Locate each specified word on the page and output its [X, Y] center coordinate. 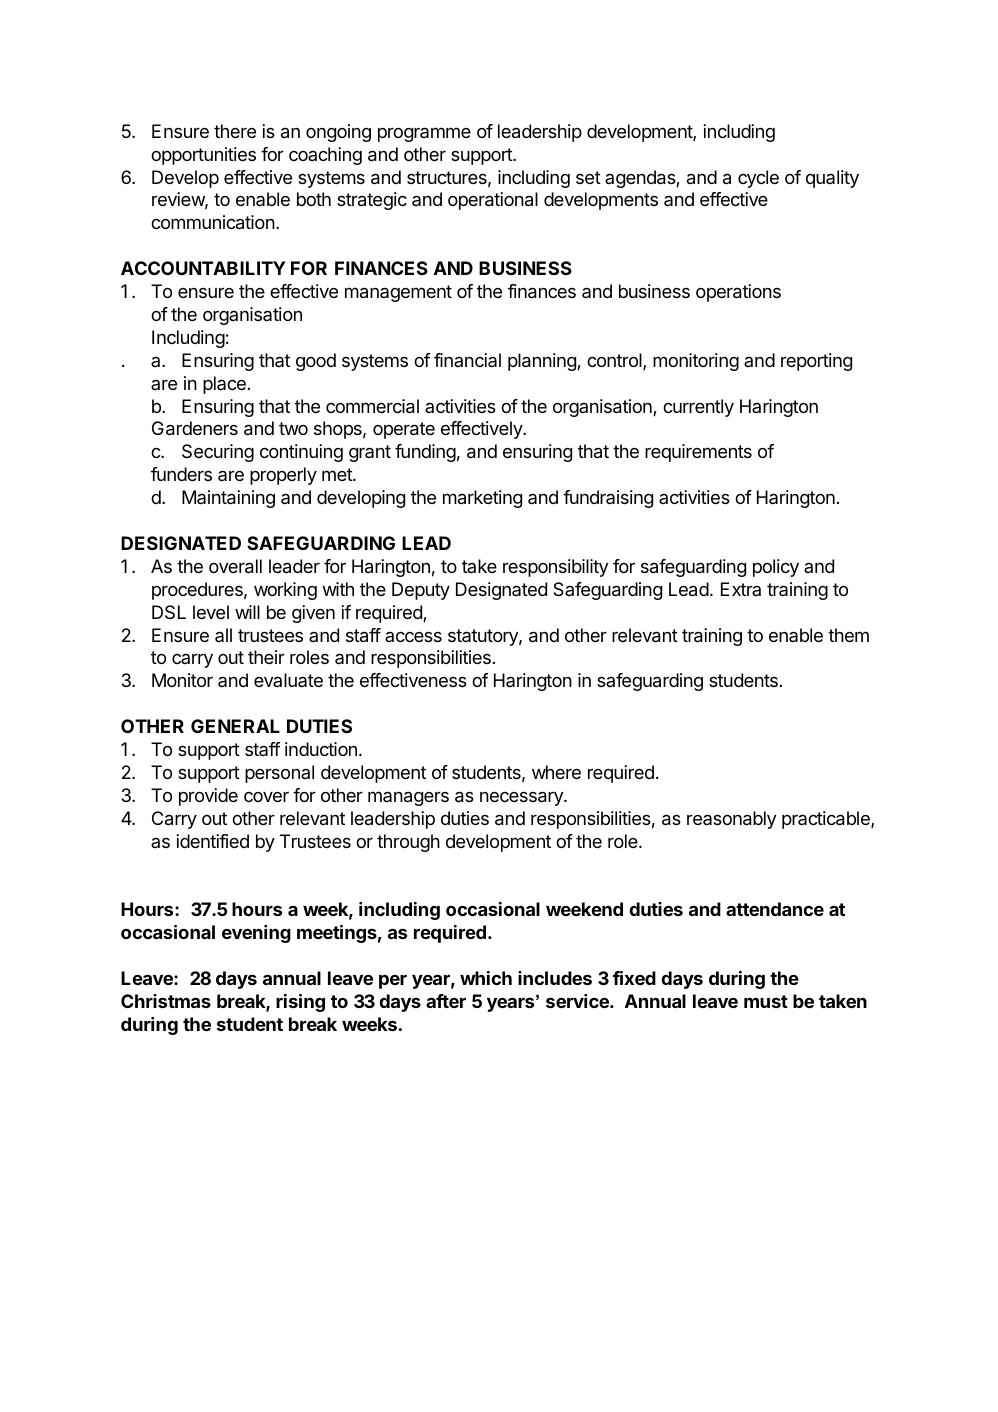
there [235, 131]
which [486, 978]
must [766, 1001]
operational [493, 201]
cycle [758, 179]
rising [300, 1003]
